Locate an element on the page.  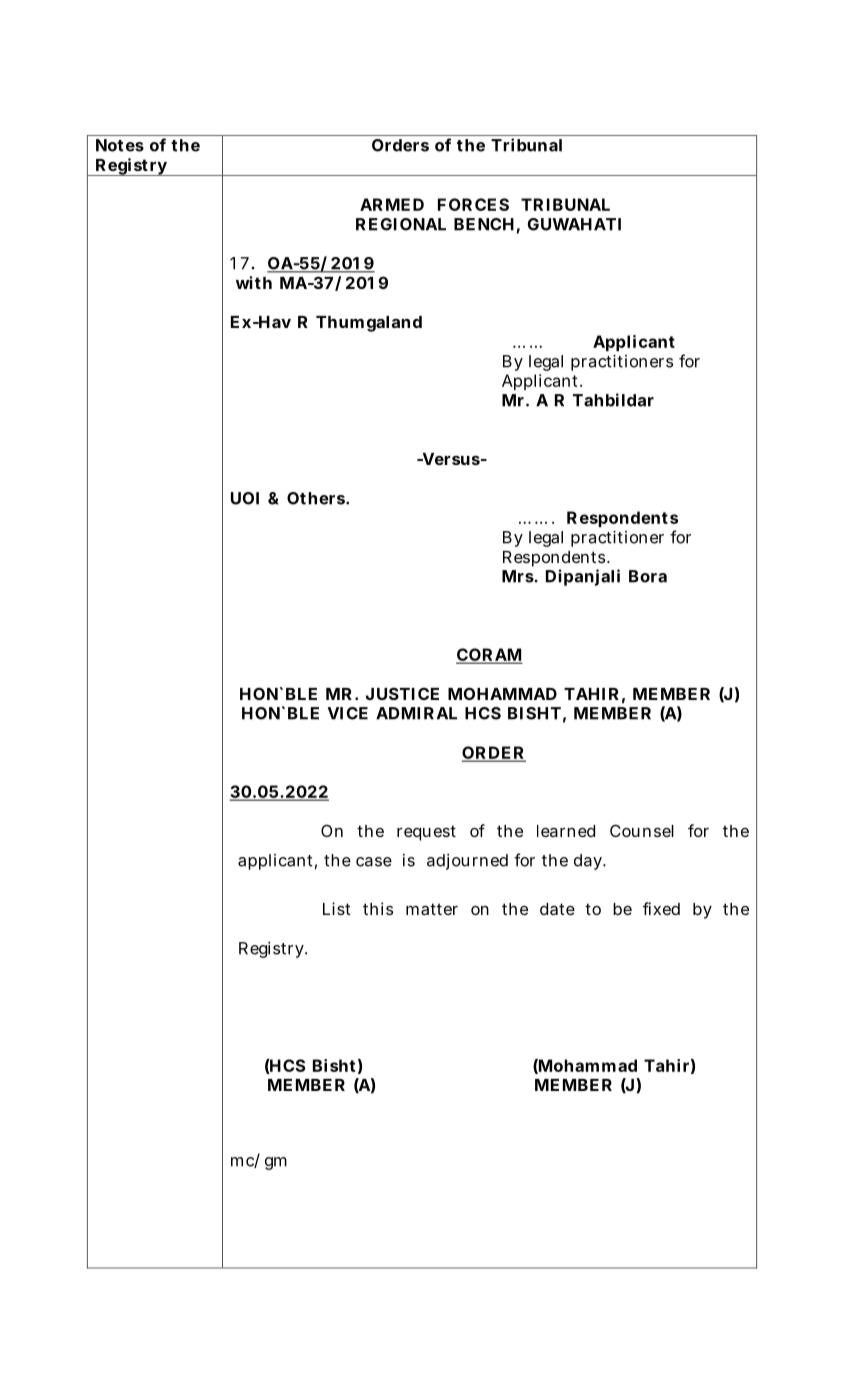
day is located at coordinates (588, 862).
